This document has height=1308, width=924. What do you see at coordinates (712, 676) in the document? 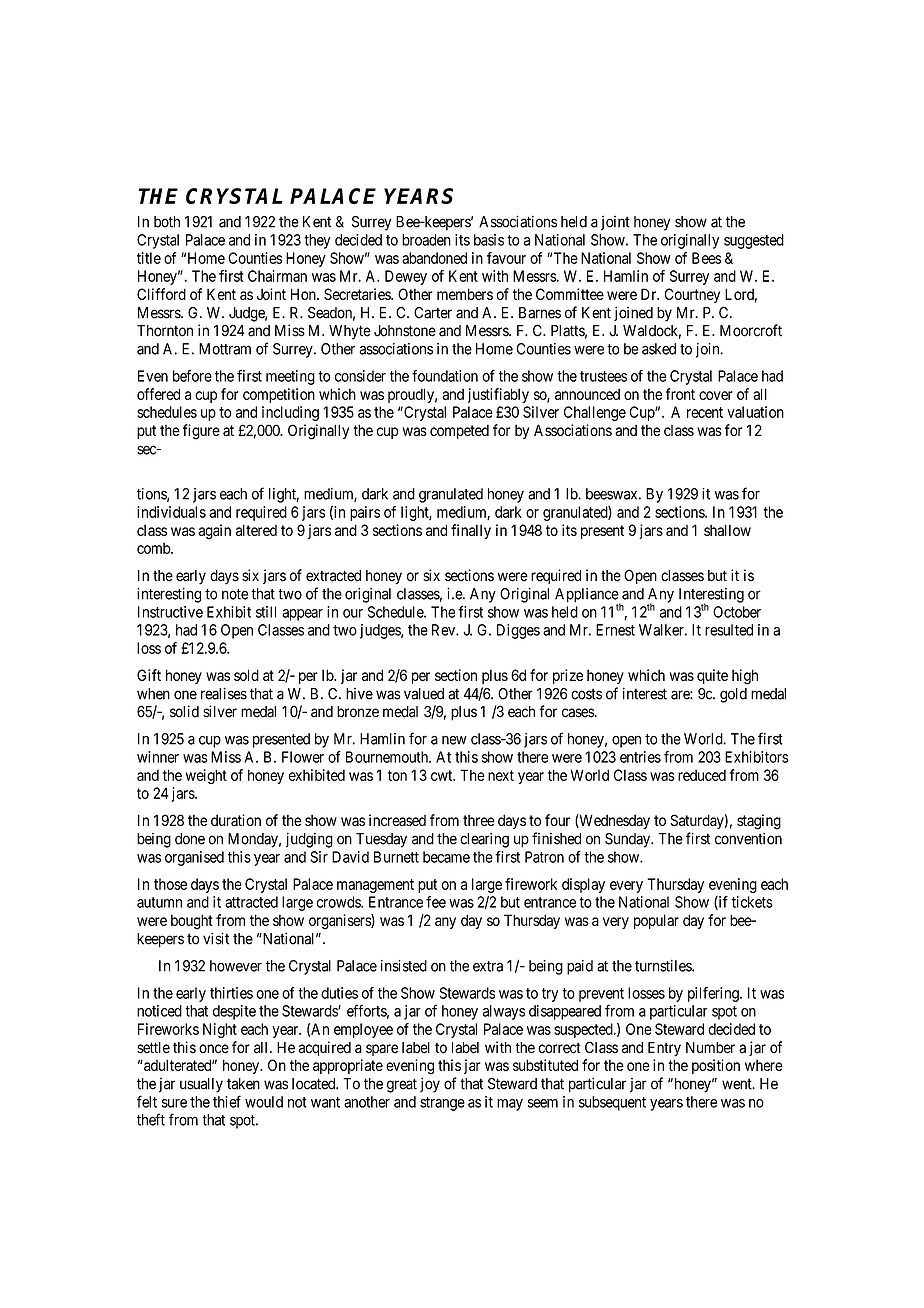
I see `quite` at bounding box center [712, 676].
